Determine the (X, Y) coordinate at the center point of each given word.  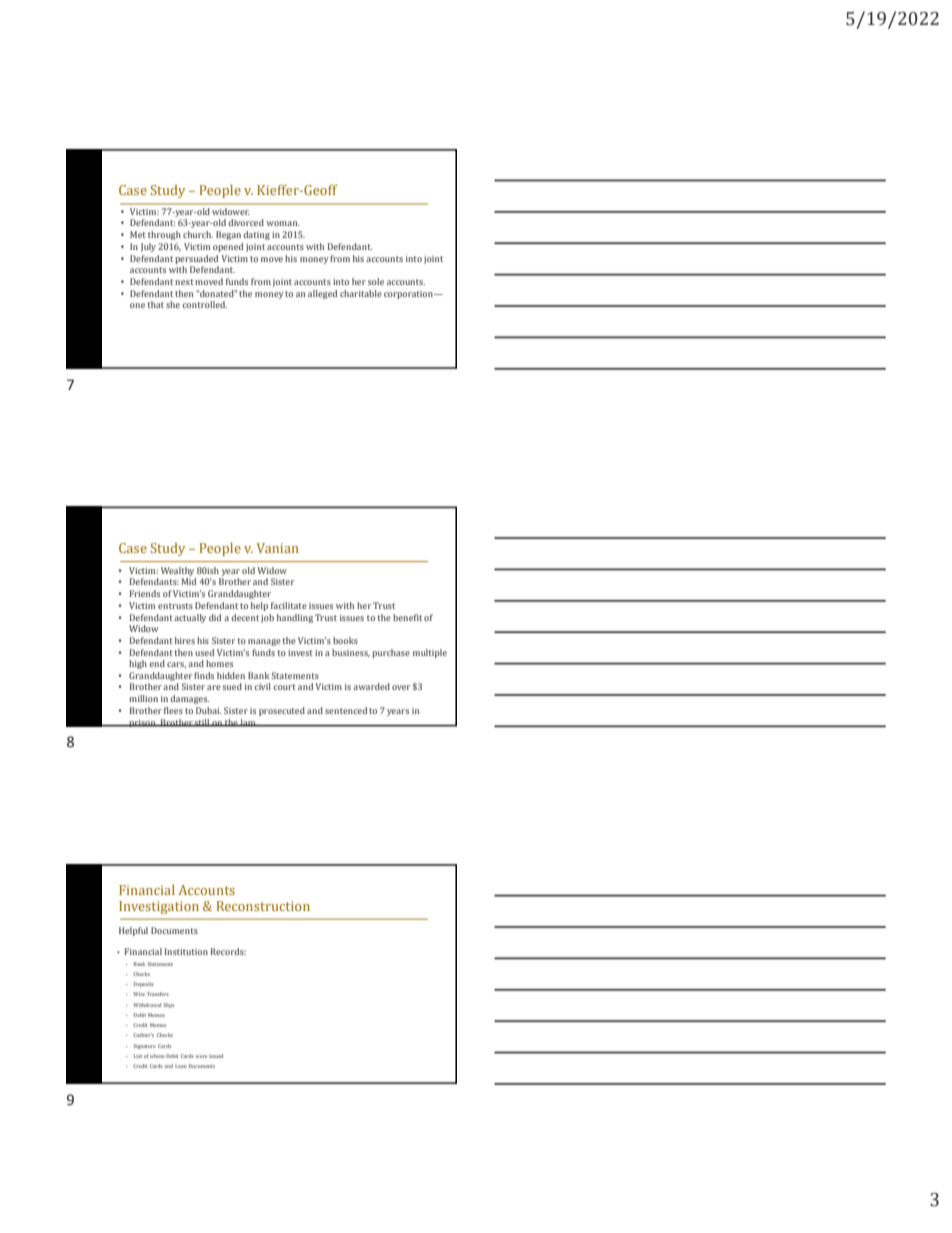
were (201, 1056)
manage (264, 642)
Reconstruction (263, 906)
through (164, 235)
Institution (186, 951)
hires (185, 640)
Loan (181, 1066)
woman (283, 223)
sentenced (346, 710)
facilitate (289, 605)
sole (376, 281)
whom (157, 1056)
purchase (391, 653)
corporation (409, 295)
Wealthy (177, 571)
